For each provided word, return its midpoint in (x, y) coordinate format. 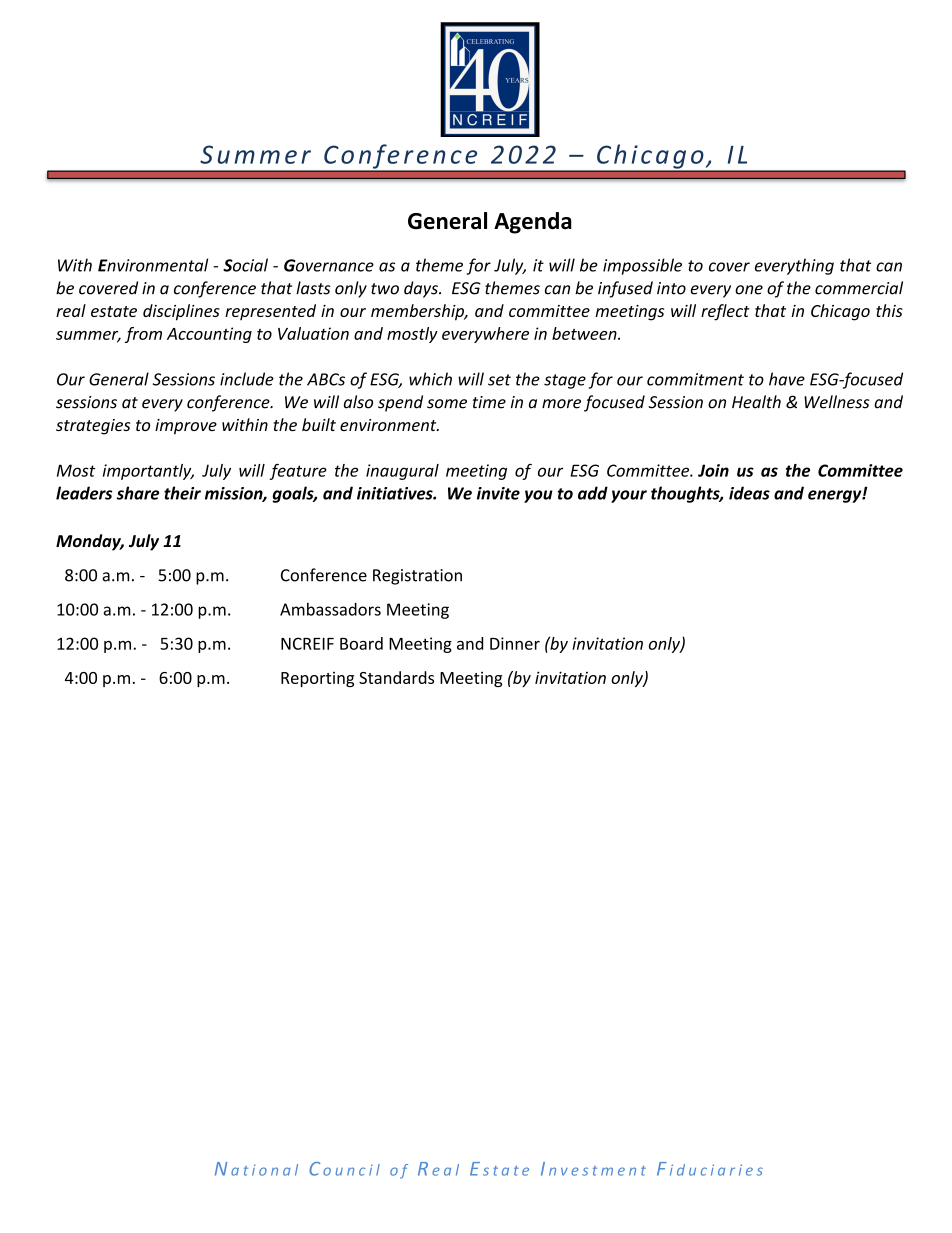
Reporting (317, 679)
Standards (396, 677)
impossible (642, 266)
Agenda (533, 223)
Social (245, 265)
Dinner (515, 643)
